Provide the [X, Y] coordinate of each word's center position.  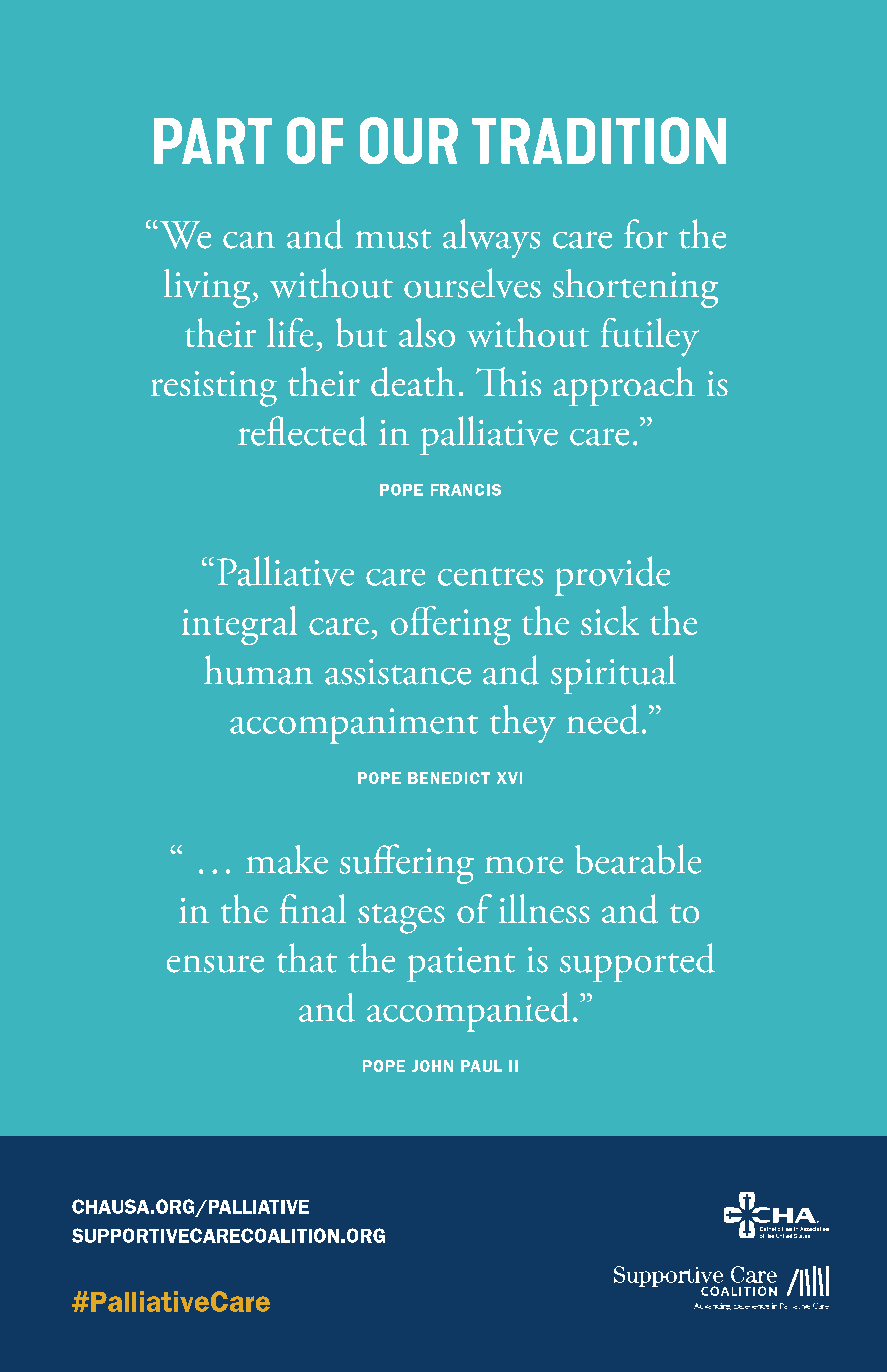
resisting [214, 389]
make [287, 859]
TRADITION [599, 140]
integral [239, 625]
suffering [407, 864]
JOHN [432, 1066]
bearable [638, 859]
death [413, 382]
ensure [215, 964]
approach [624, 386]
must [393, 239]
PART [213, 141]
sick [610, 620]
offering [451, 625]
